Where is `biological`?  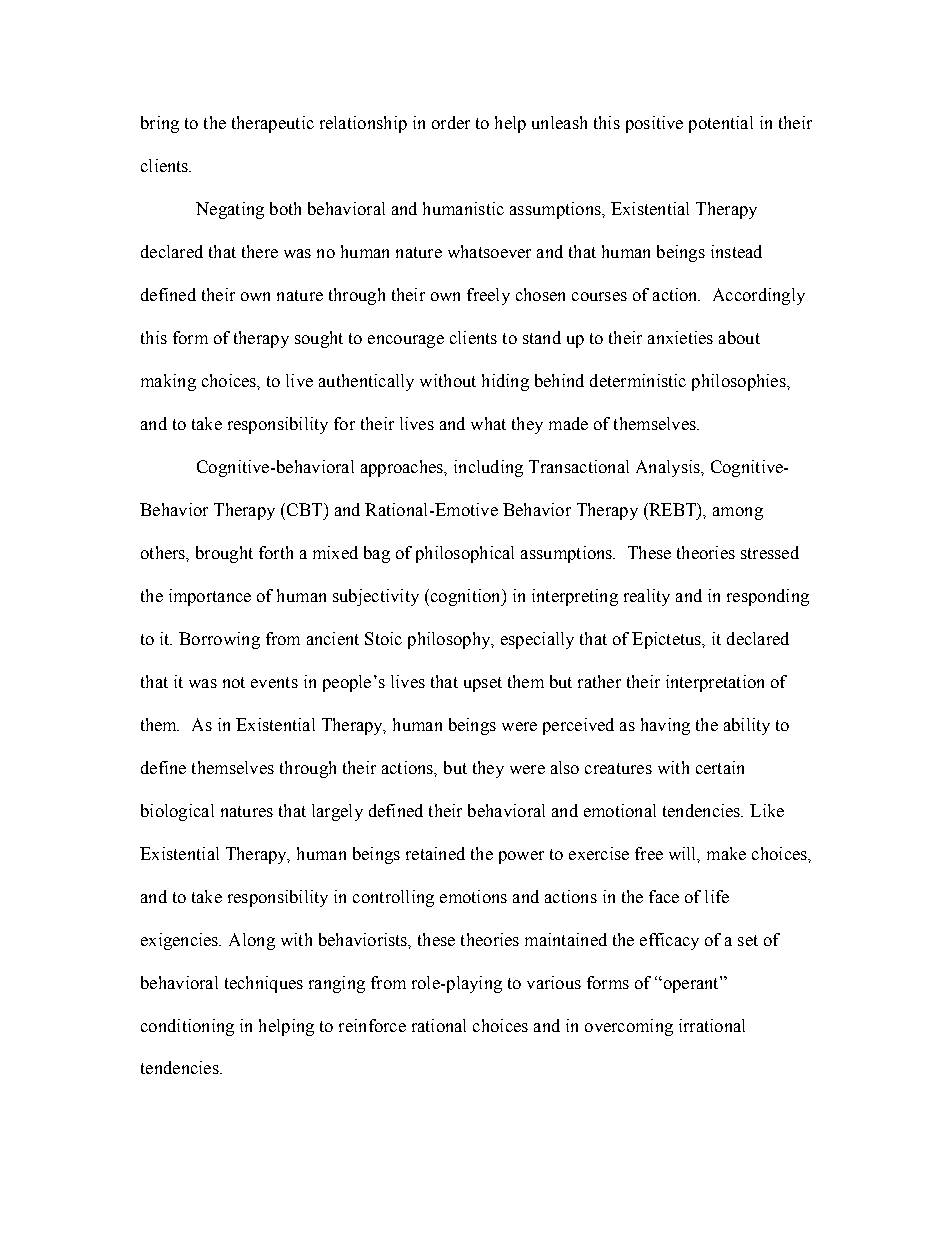 biological is located at coordinates (177, 812).
